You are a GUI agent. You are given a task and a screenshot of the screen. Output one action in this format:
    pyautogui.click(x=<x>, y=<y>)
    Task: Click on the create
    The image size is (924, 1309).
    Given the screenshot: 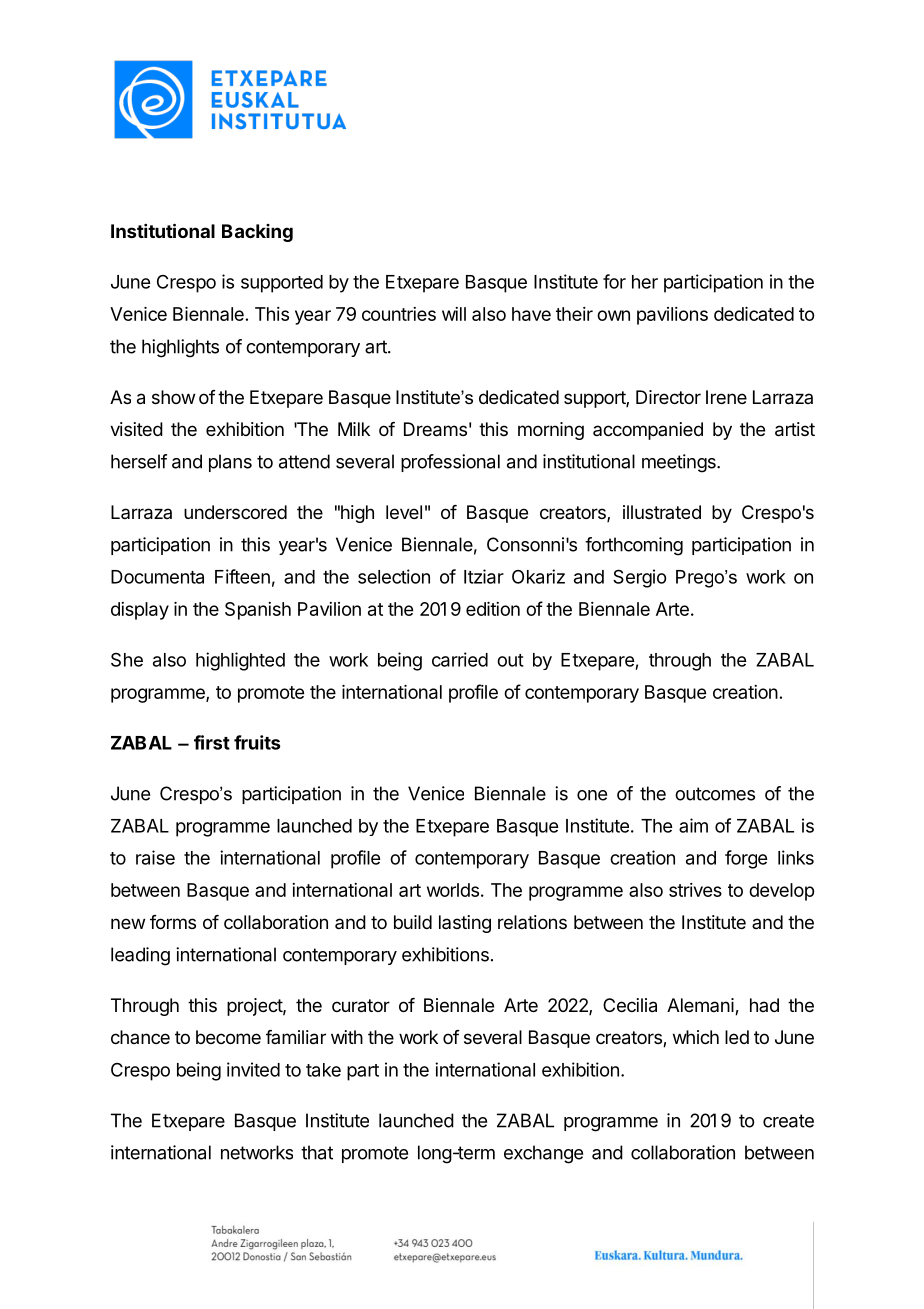 What is the action you would take?
    pyautogui.click(x=788, y=1121)
